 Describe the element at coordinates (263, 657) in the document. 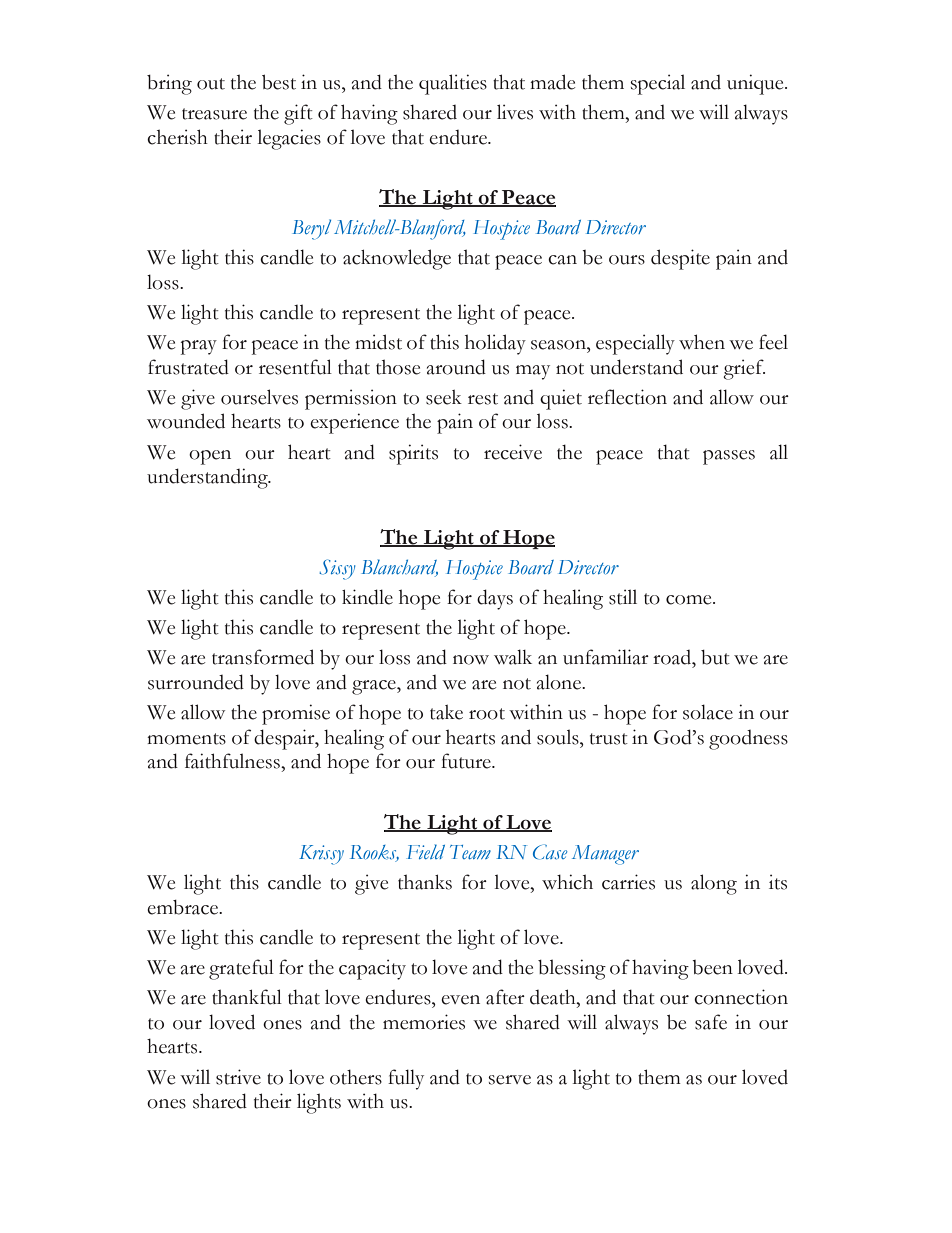

I see `transformed` at that location.
